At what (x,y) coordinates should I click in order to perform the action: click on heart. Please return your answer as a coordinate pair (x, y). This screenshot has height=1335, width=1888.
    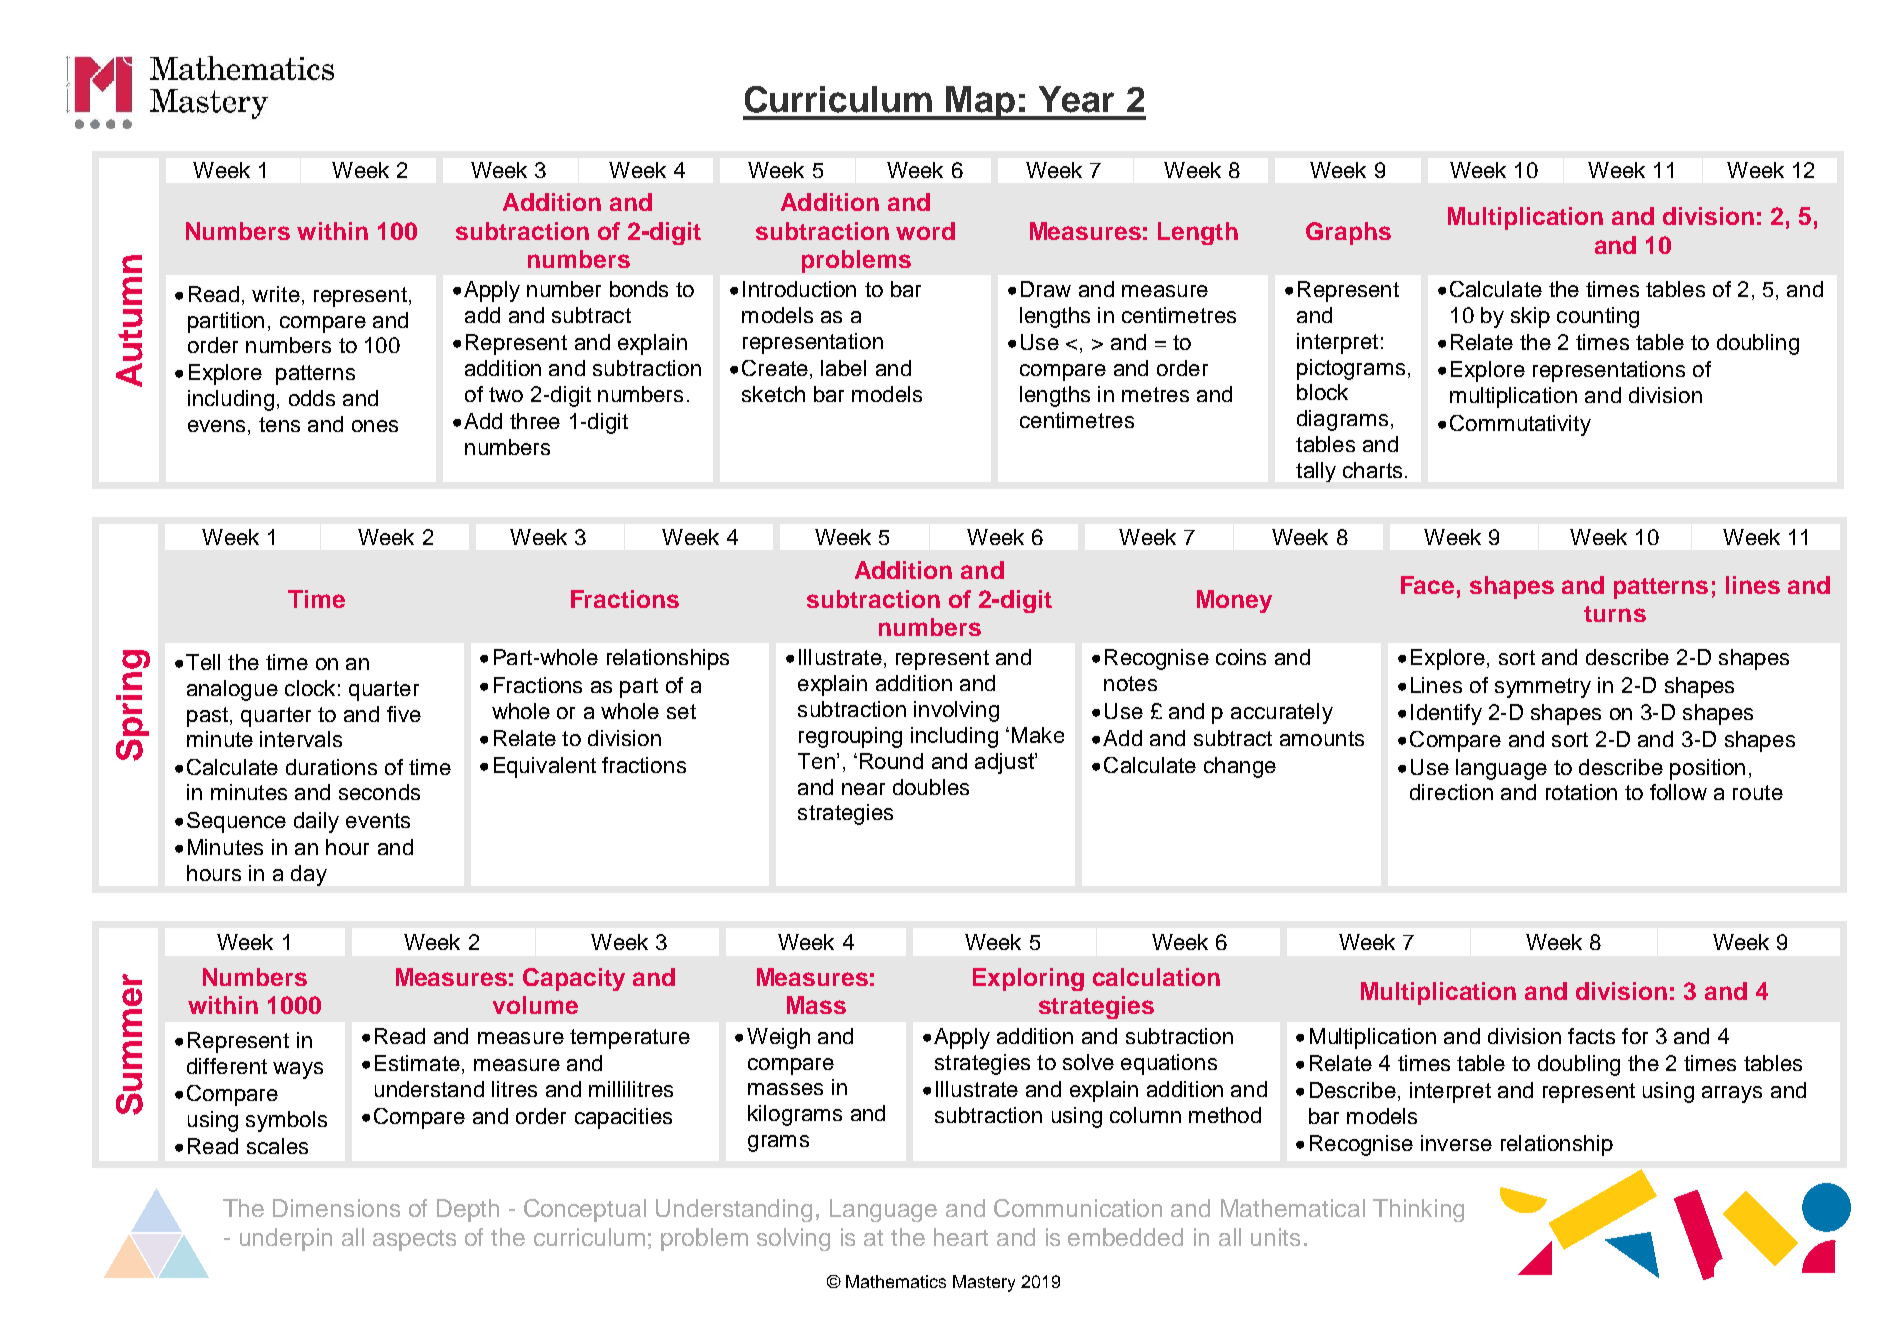
    Looking at the image, I should click on (961, 1237).
